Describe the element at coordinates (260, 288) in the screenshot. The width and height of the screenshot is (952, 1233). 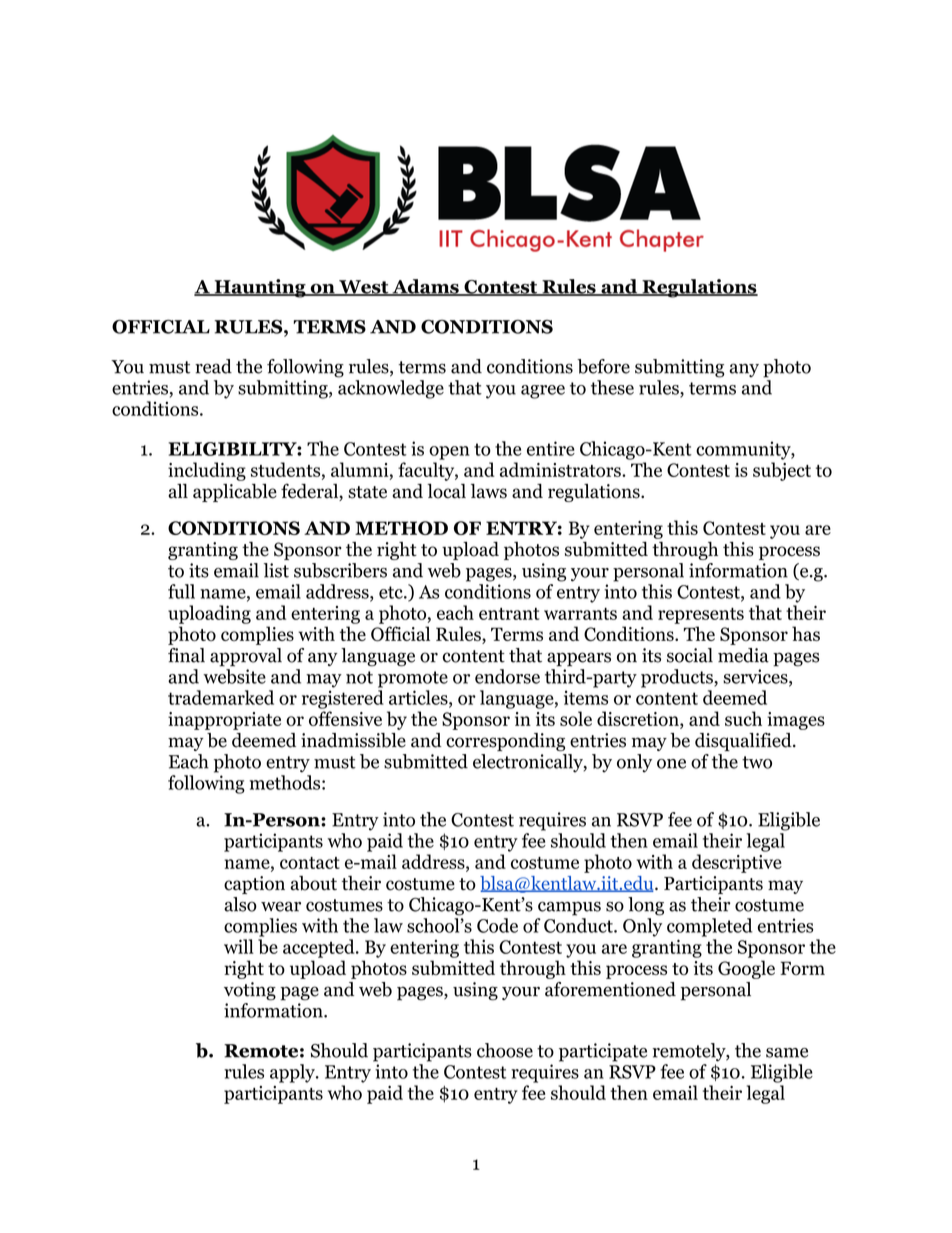
I see `Haunting` at that location.
